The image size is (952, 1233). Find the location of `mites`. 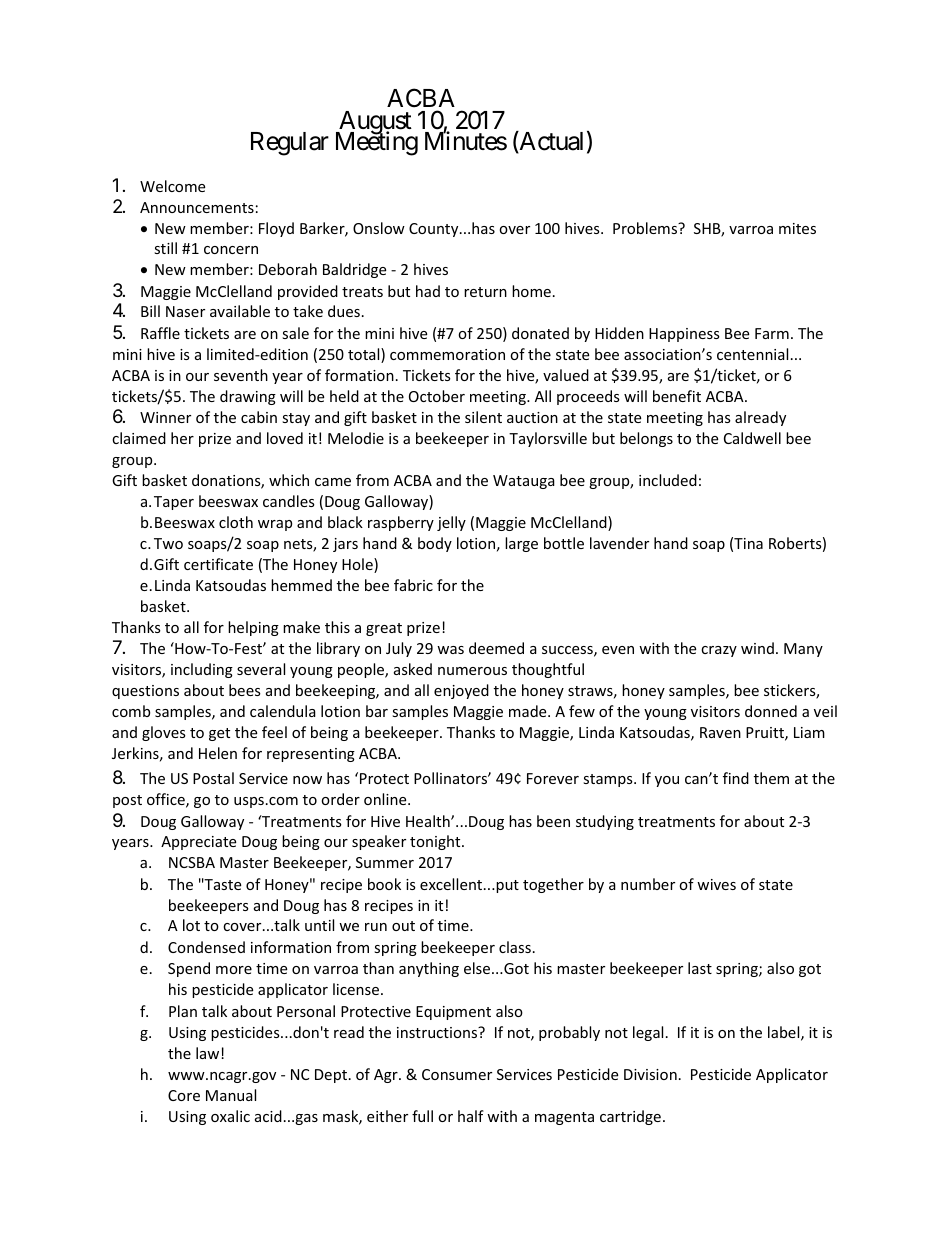

mites is located at coordinates (797, 228).
